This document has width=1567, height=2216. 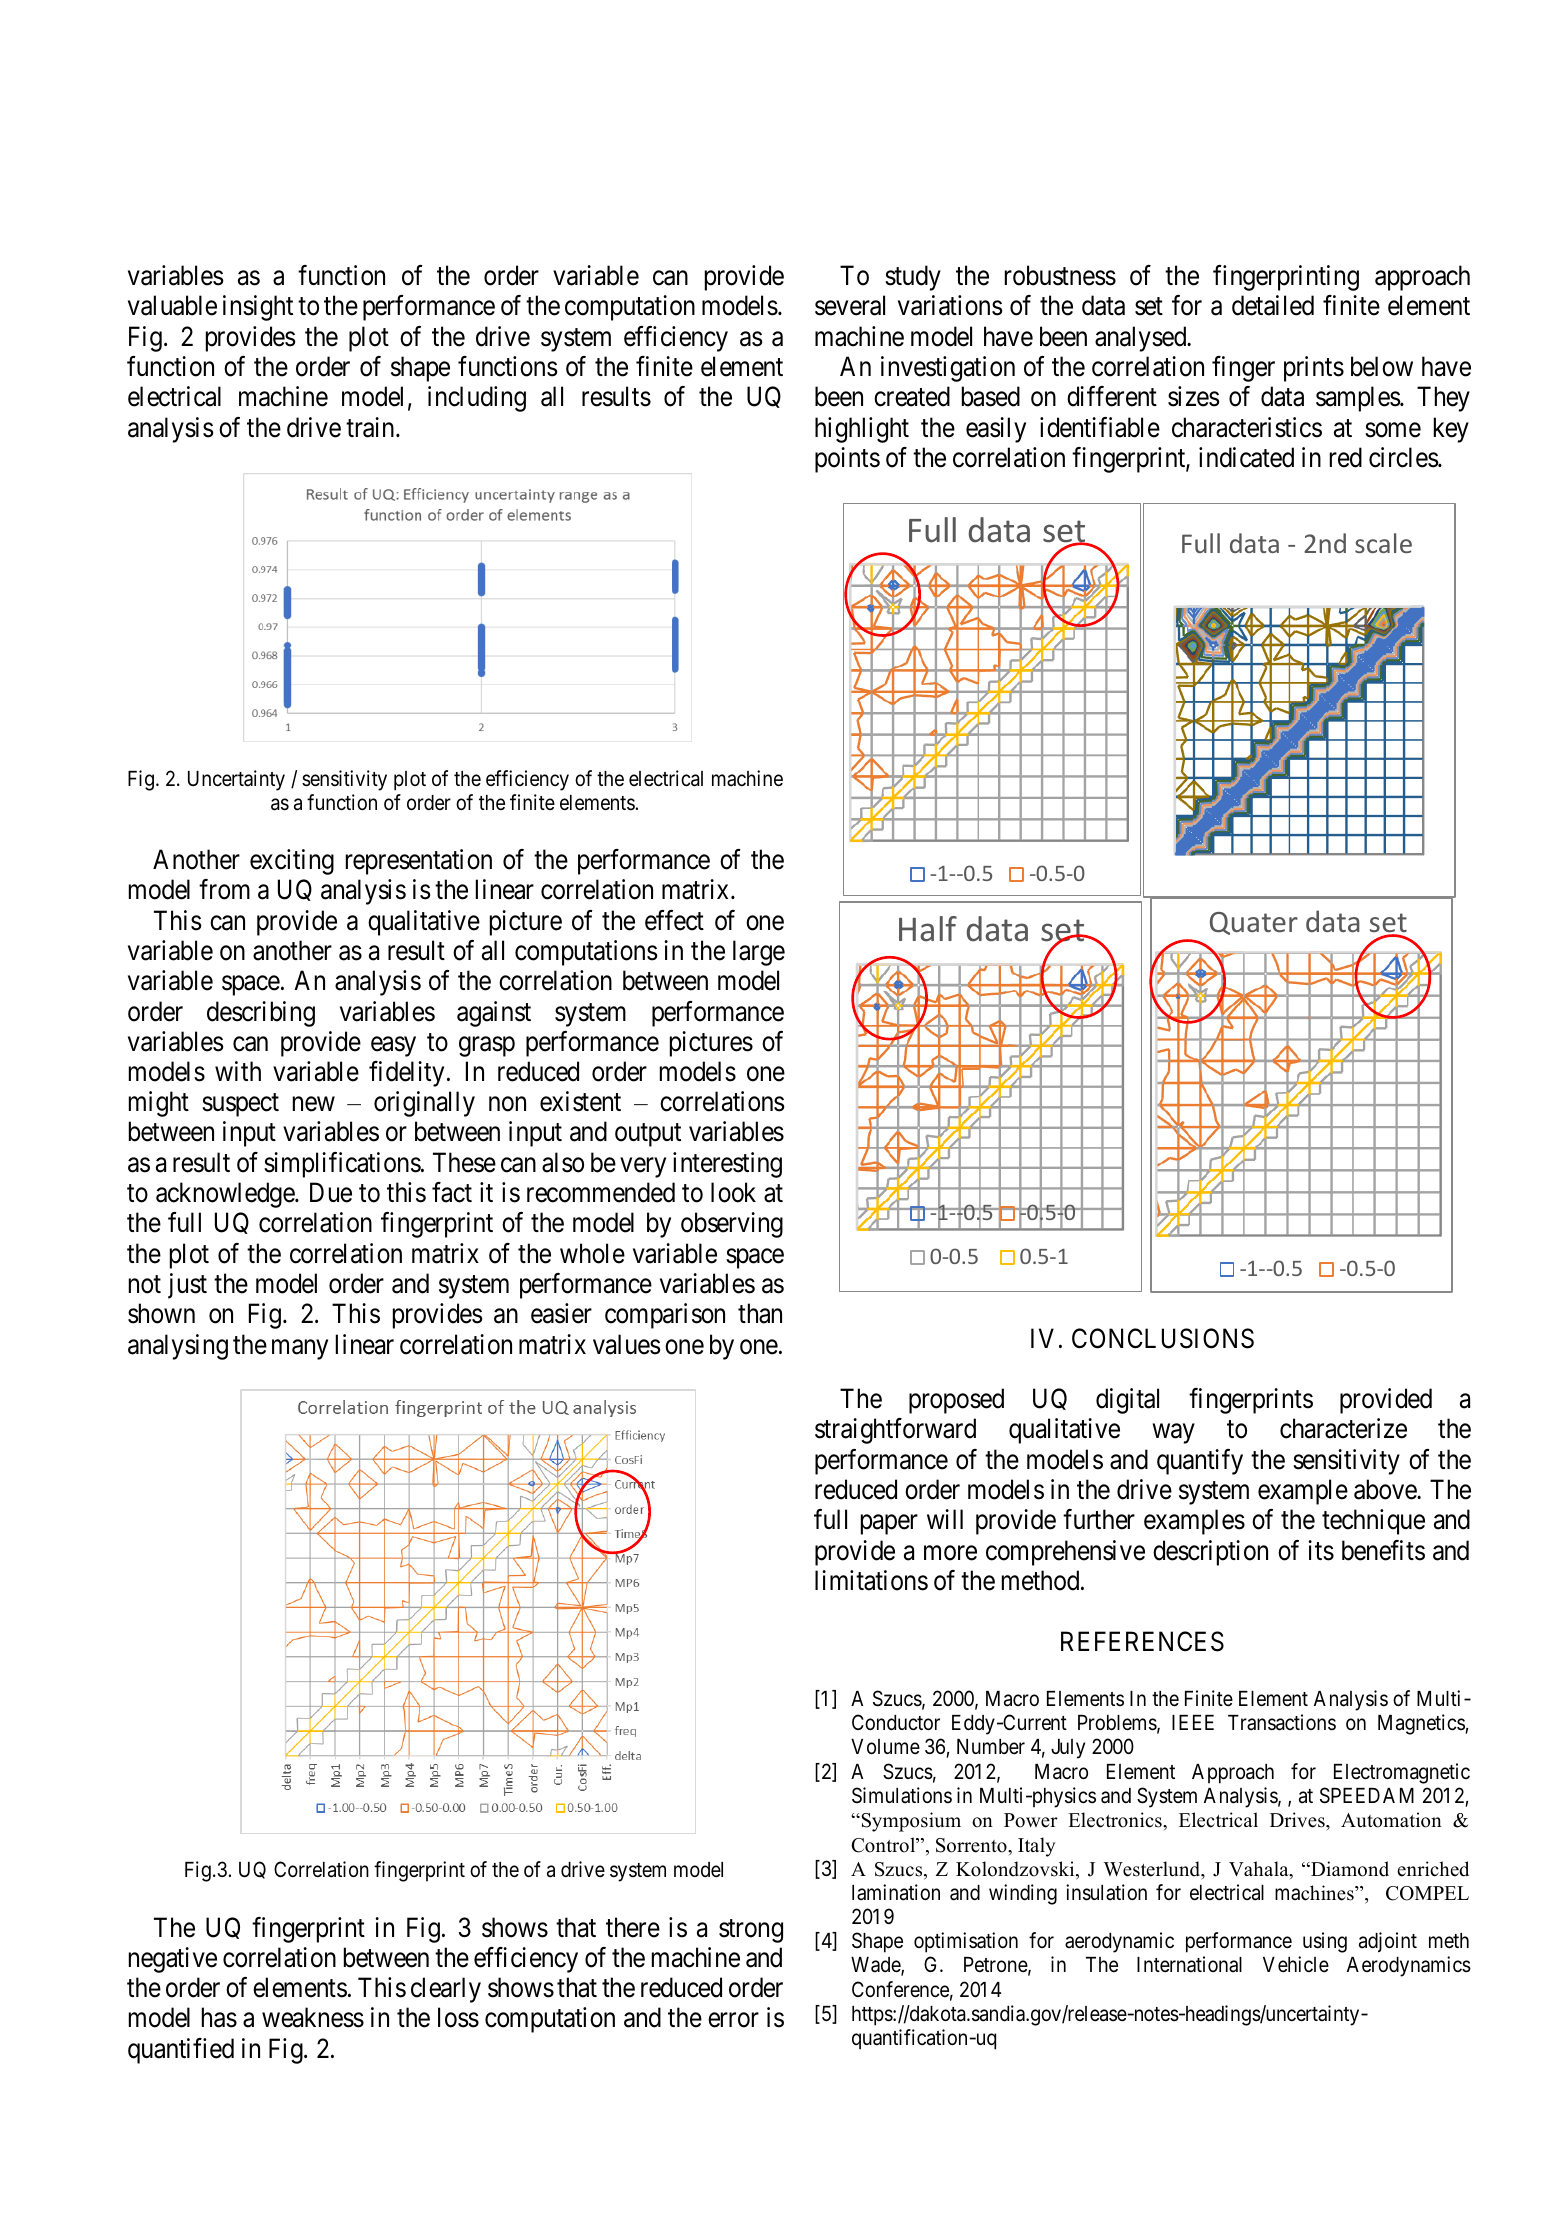 I want to click on insight, so click(x=258, y=308).
